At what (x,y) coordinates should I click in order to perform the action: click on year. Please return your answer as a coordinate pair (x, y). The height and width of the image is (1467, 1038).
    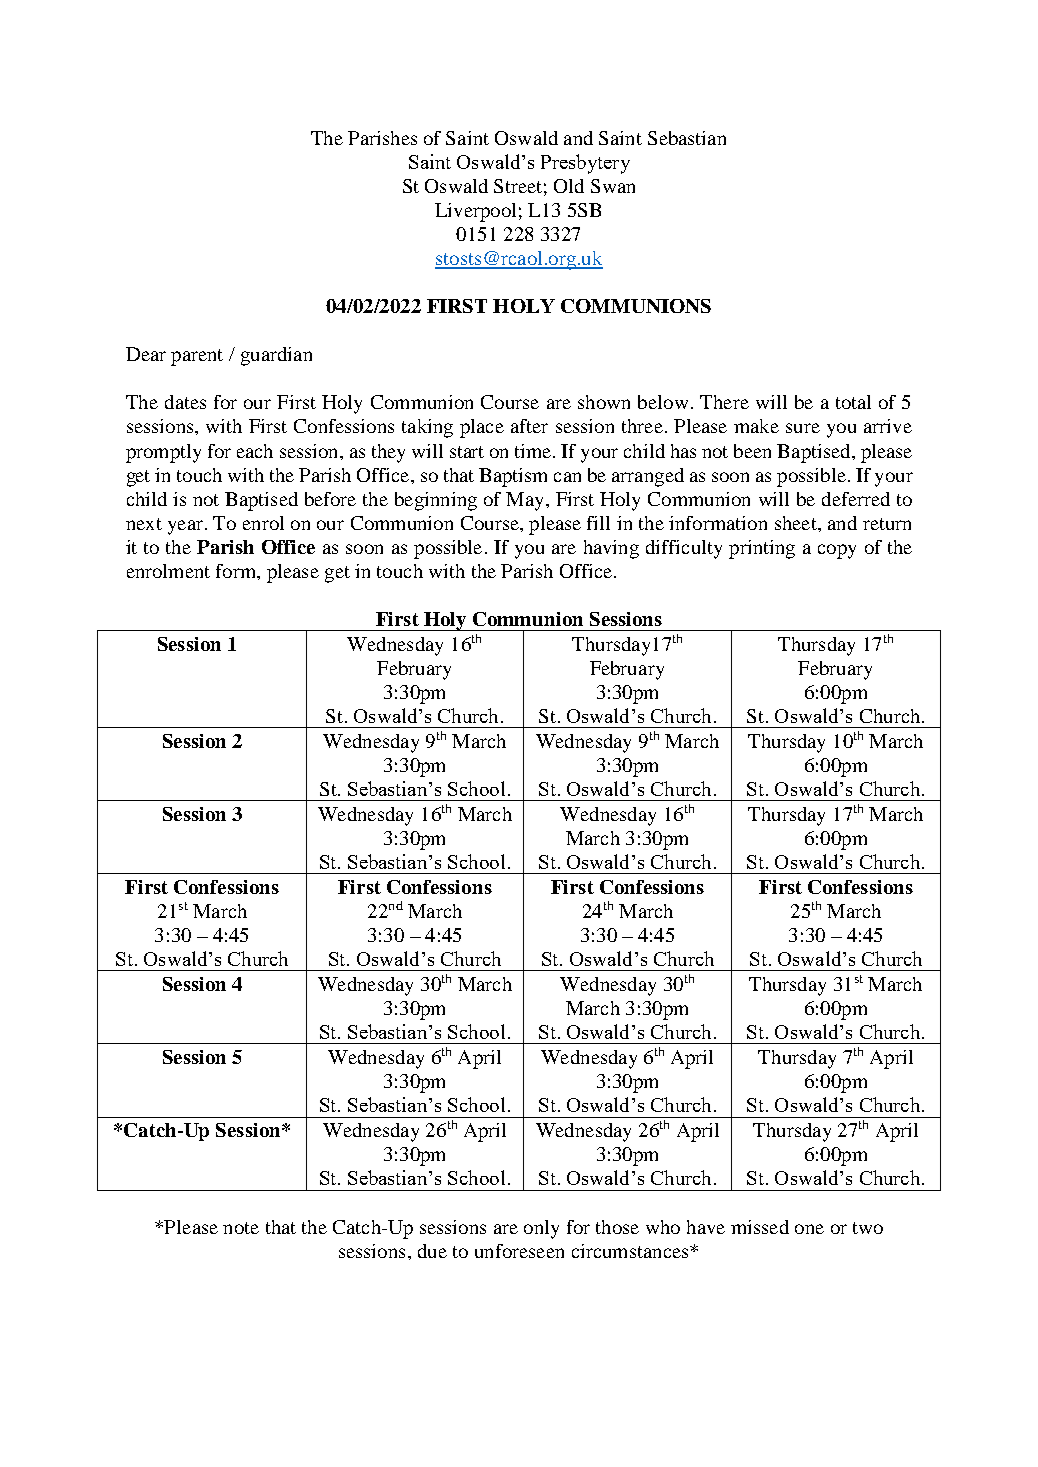
    Looking at the image, I should click on (185, 527).
